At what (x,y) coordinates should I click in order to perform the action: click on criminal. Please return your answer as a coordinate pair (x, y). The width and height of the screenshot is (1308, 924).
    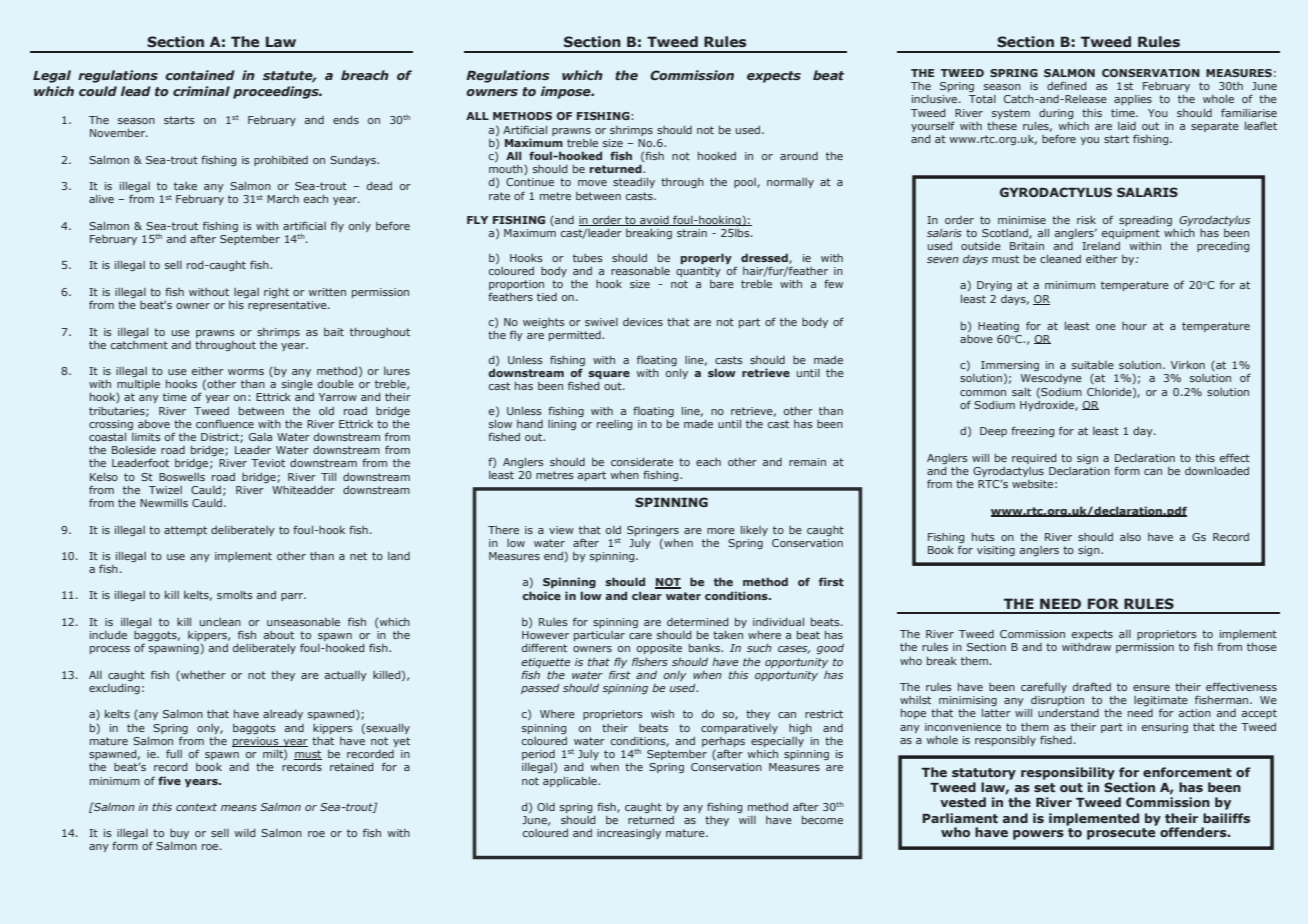
    Looking at the image, I should click on (201, 91).
